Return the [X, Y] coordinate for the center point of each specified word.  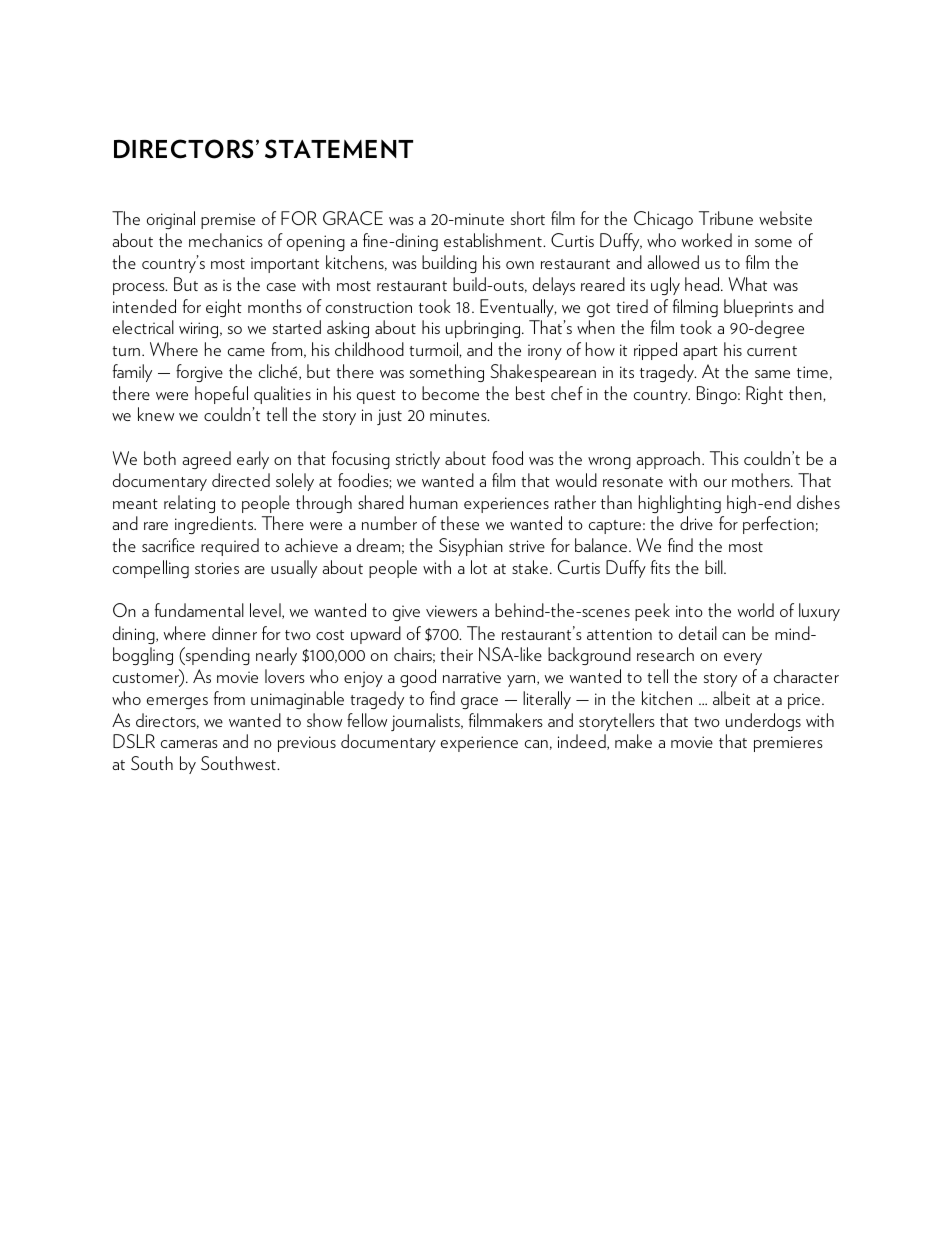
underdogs [763, 722]
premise [228, 221]
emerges [177, 703]
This [724, 458]
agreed [206, 460]
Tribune [726, 218]
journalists [426, 722]
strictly [418, 460]
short [528, 218]
